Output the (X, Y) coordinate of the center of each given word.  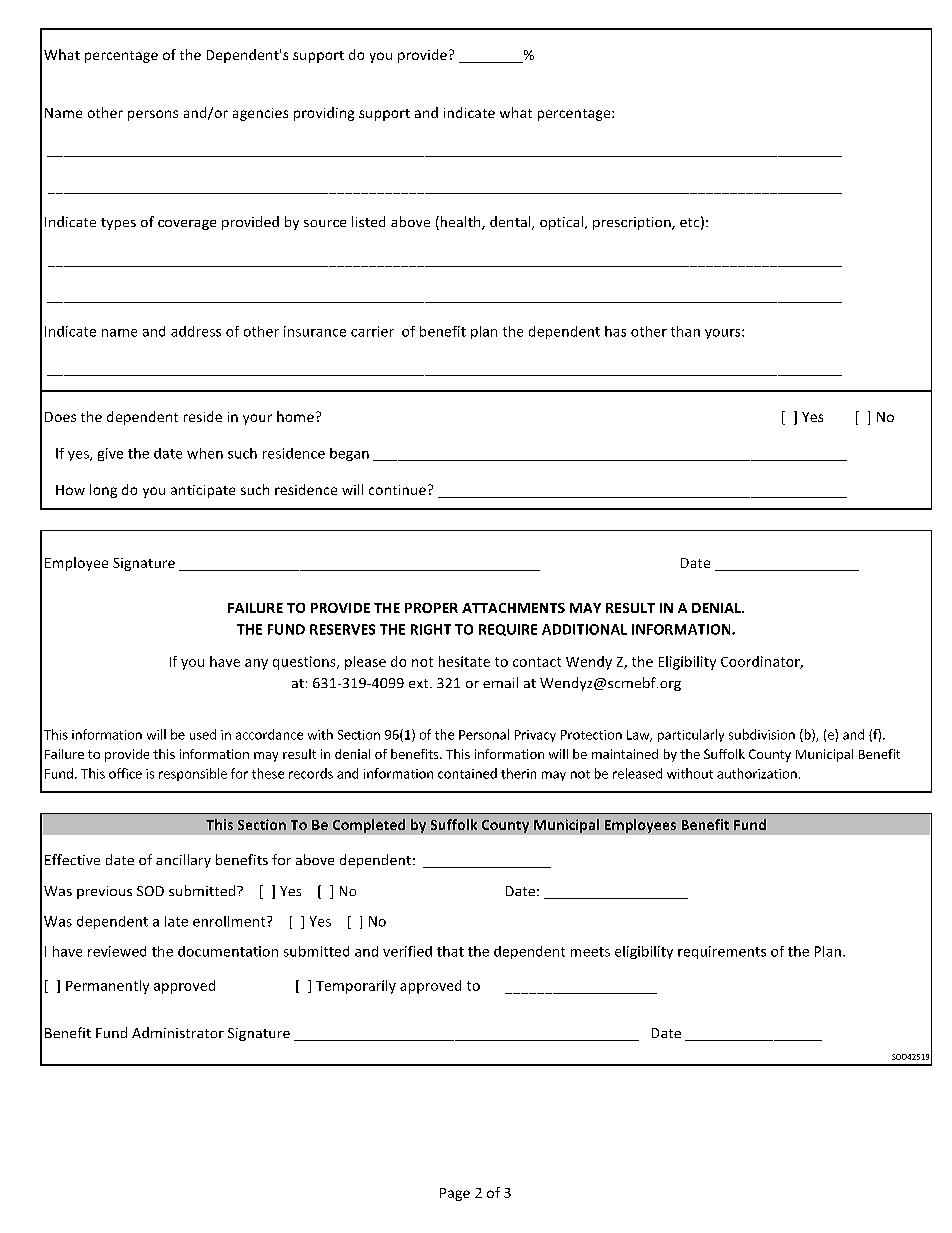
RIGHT (431, 629)
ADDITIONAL (584, 629)
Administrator (178, 1032)
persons (153, 115)
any (256, 664)
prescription (633, 223)
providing (324, 114)
